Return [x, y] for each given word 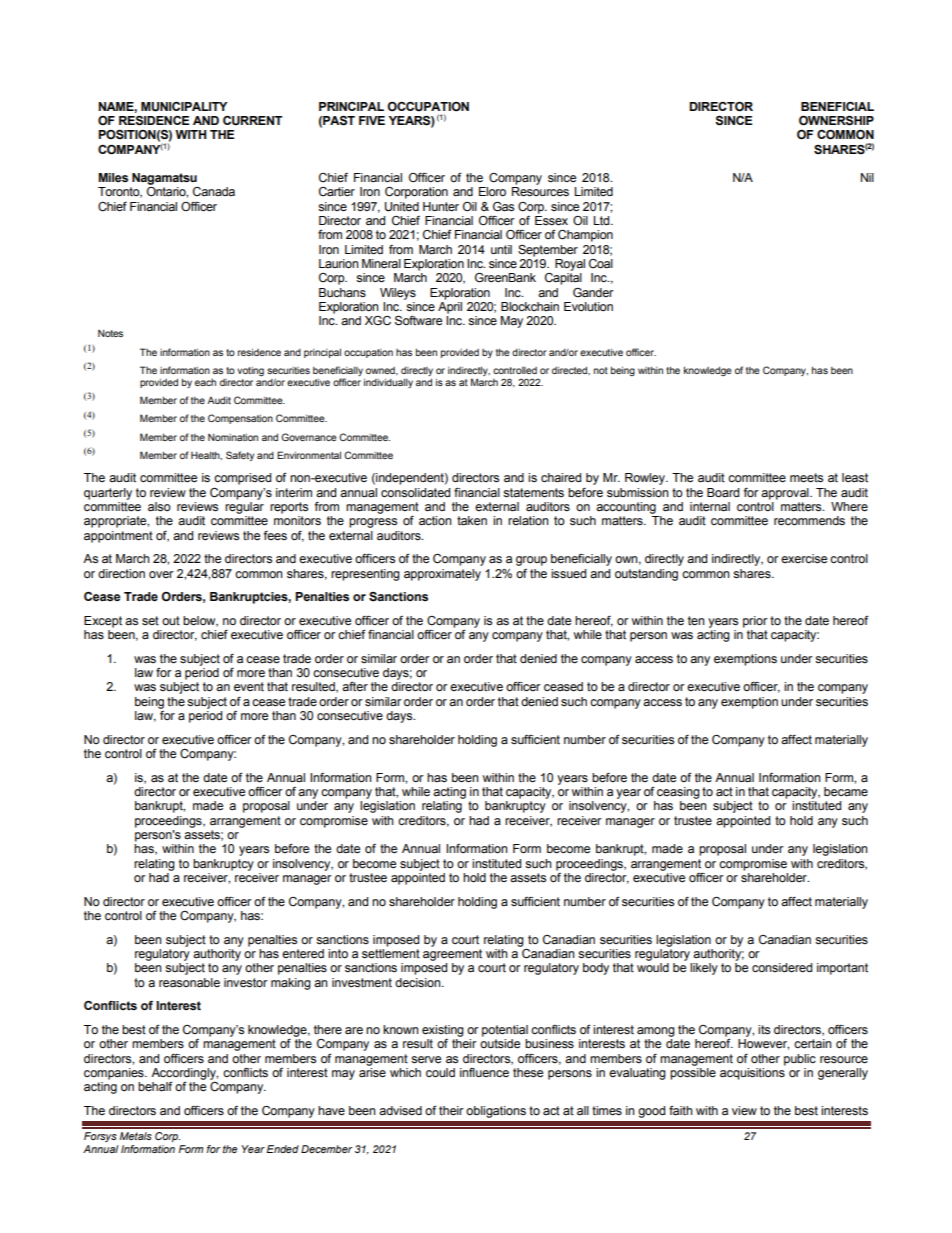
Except [103, 622]
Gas [503, 207]
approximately [442, 575]
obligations [496, 1112]
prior [755, 622]
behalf [155, 1087]
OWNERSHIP [836, 121]
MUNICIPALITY [184, 107]
